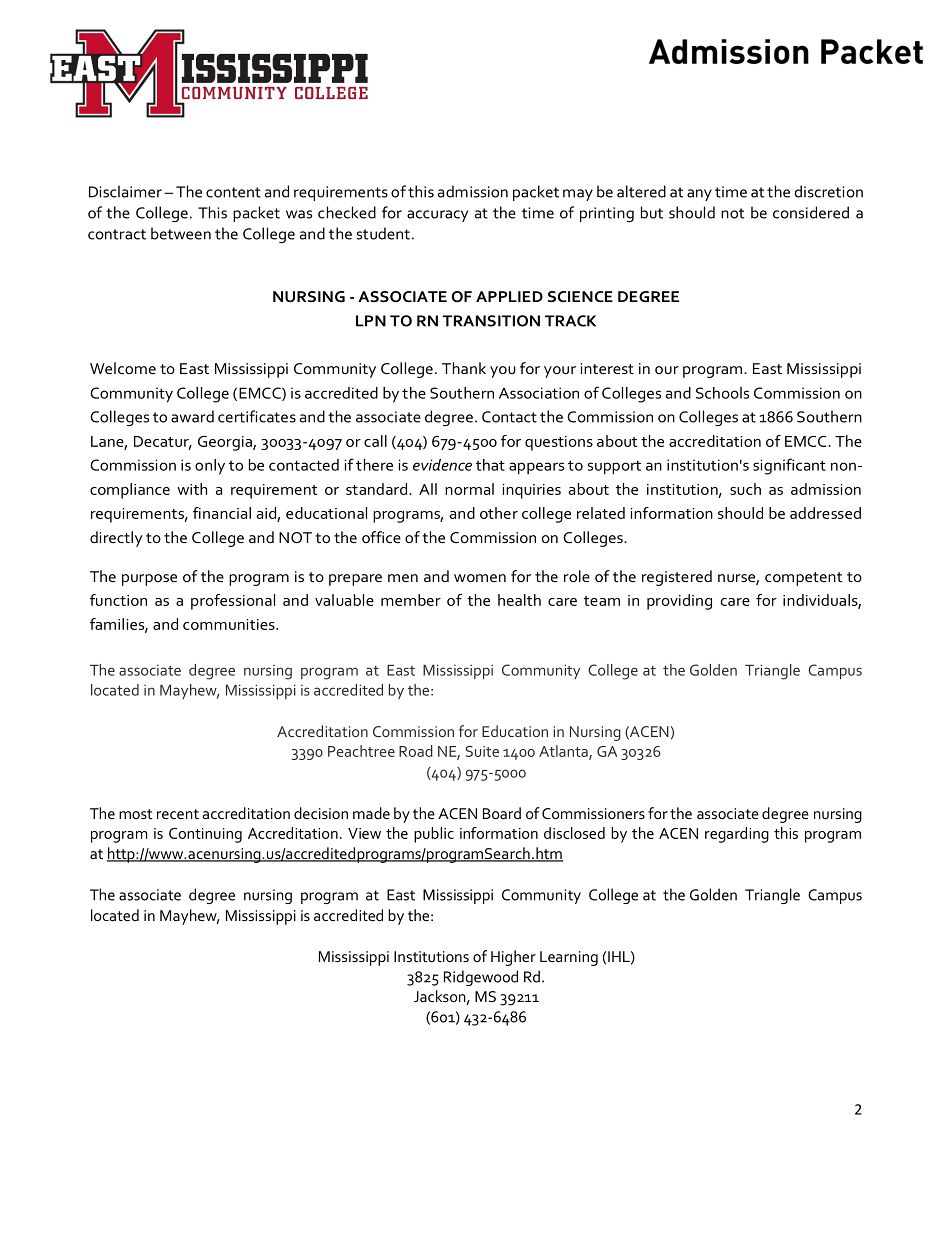  Describe the element at coordinates (181, 233) in the screenshot. I see `between` at that location.
